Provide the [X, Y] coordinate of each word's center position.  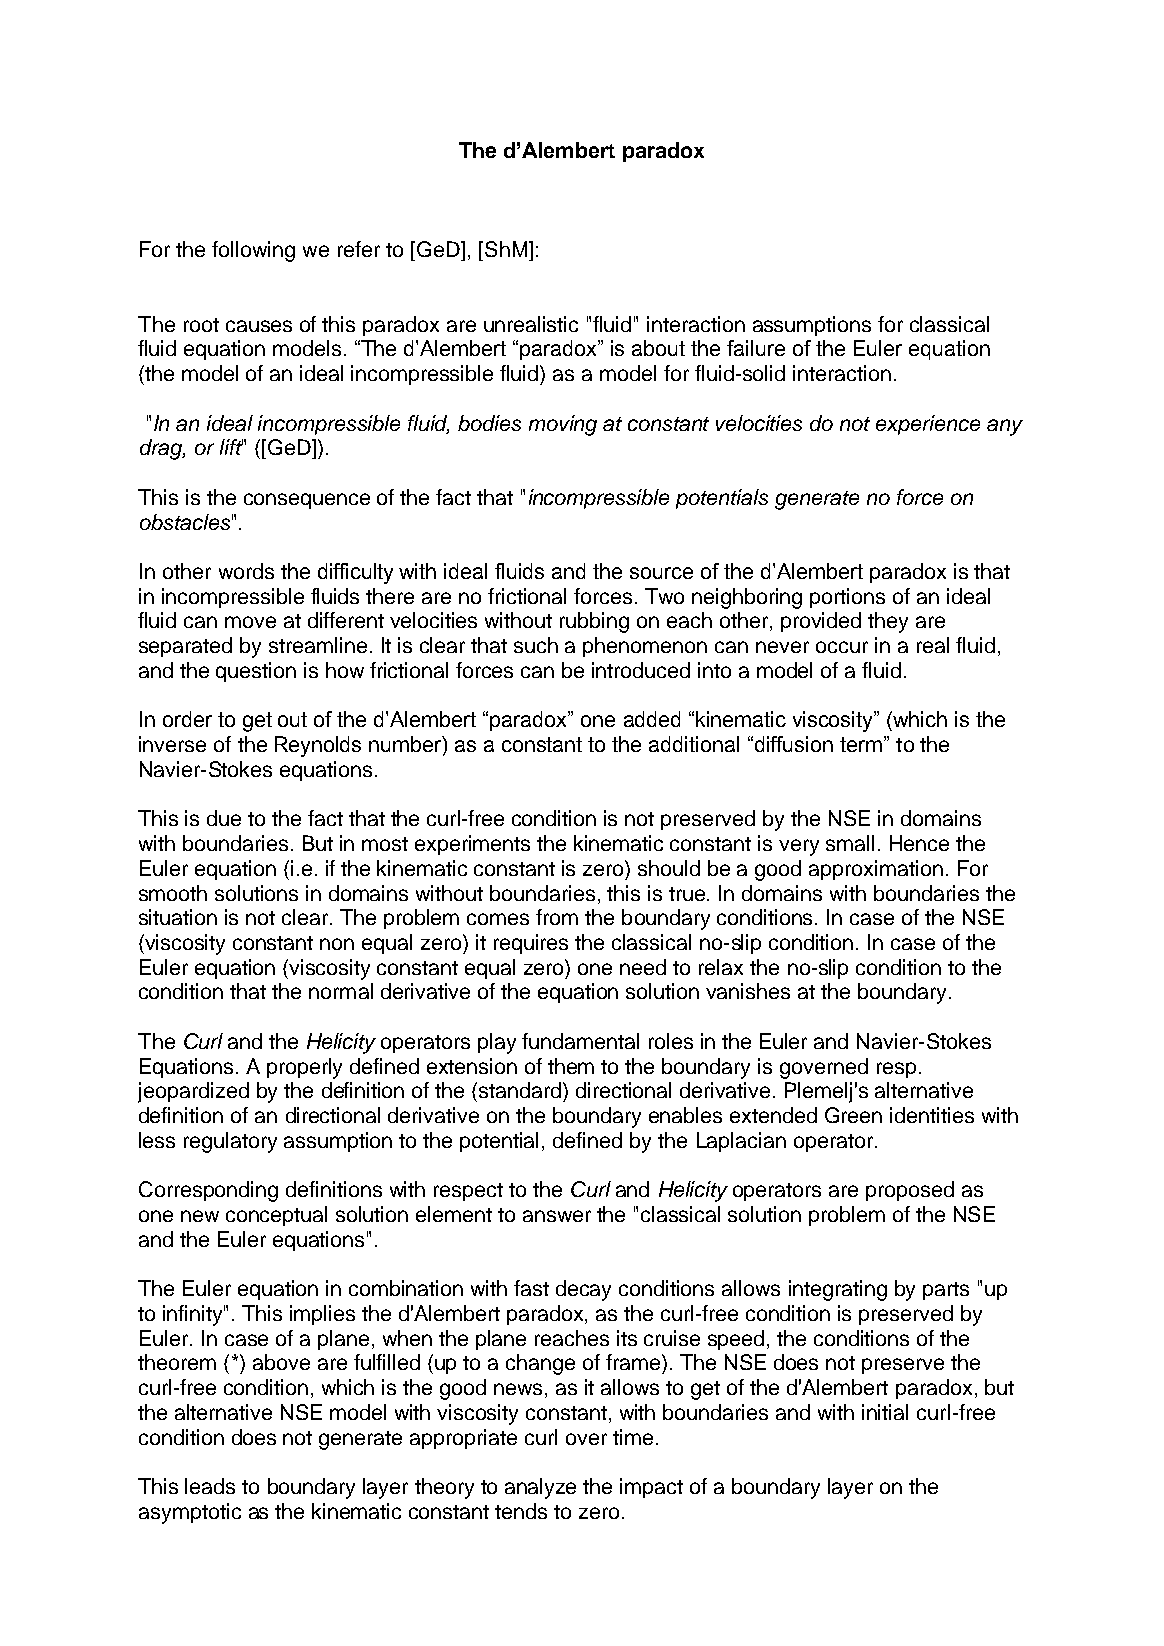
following [253, 251]
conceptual [276, 1216]
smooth [173, 893]
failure [756, 348]
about [658, 348]
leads [210, 1486]
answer [557, 1216]
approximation [876, 870]
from [557, 917]
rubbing [594, 622]
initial [885, 1412]
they [888, 622]
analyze [540, 1488]
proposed [910, 1191]
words [246, 571]
